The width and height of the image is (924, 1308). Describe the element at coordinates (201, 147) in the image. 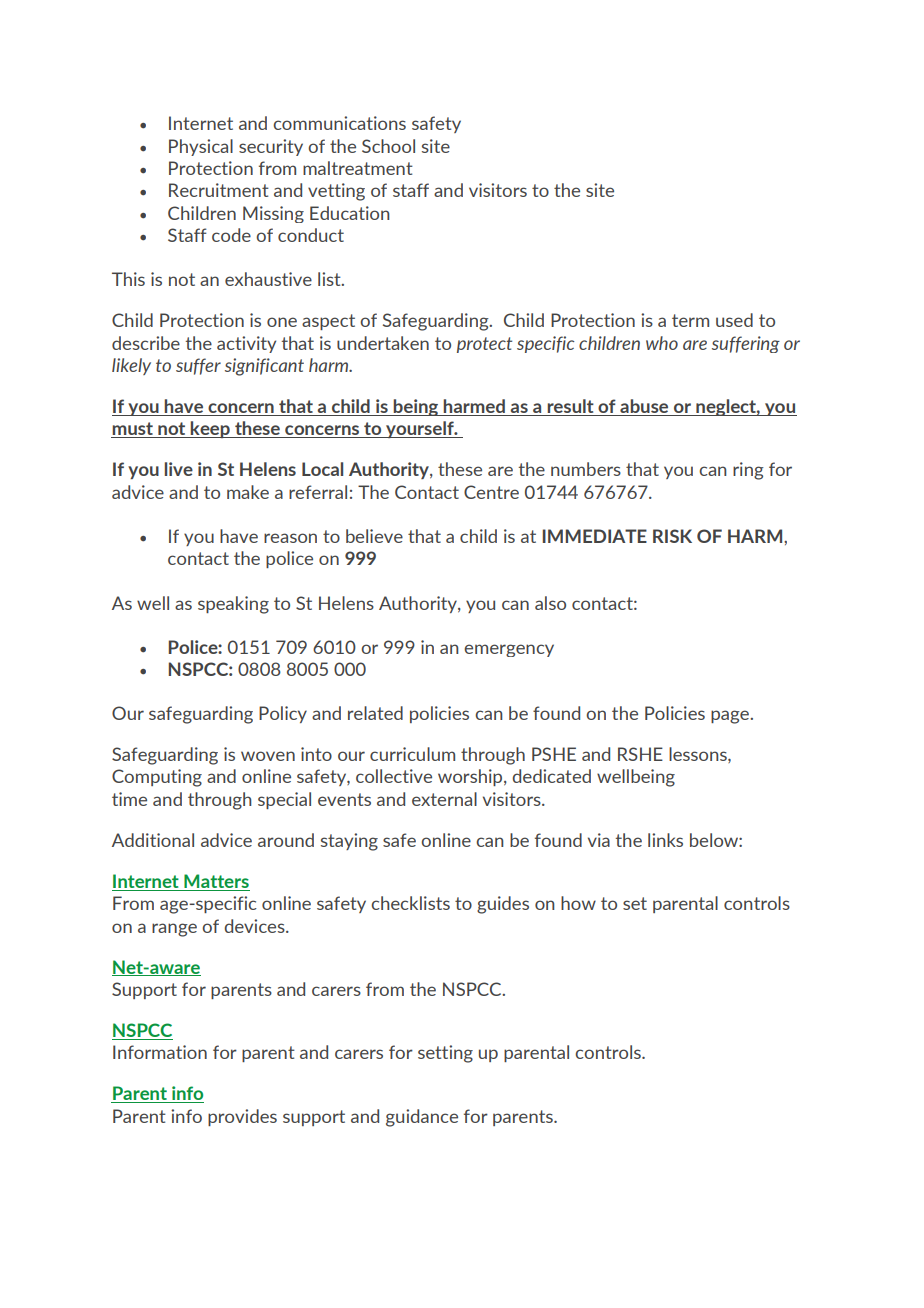

I see `Physical` at that location.
